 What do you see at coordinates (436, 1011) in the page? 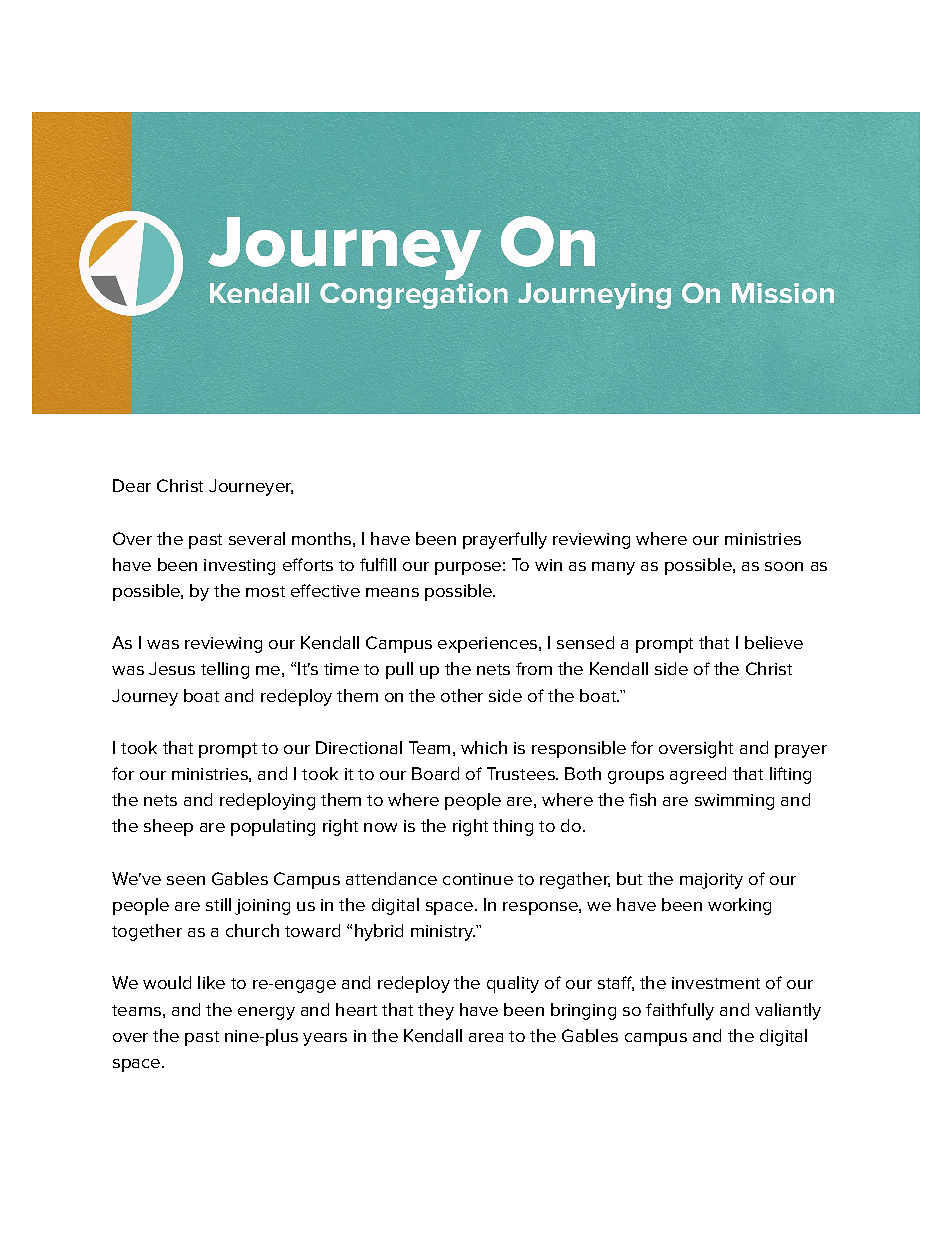
I see `they` at bounding box center [436, 1011].
